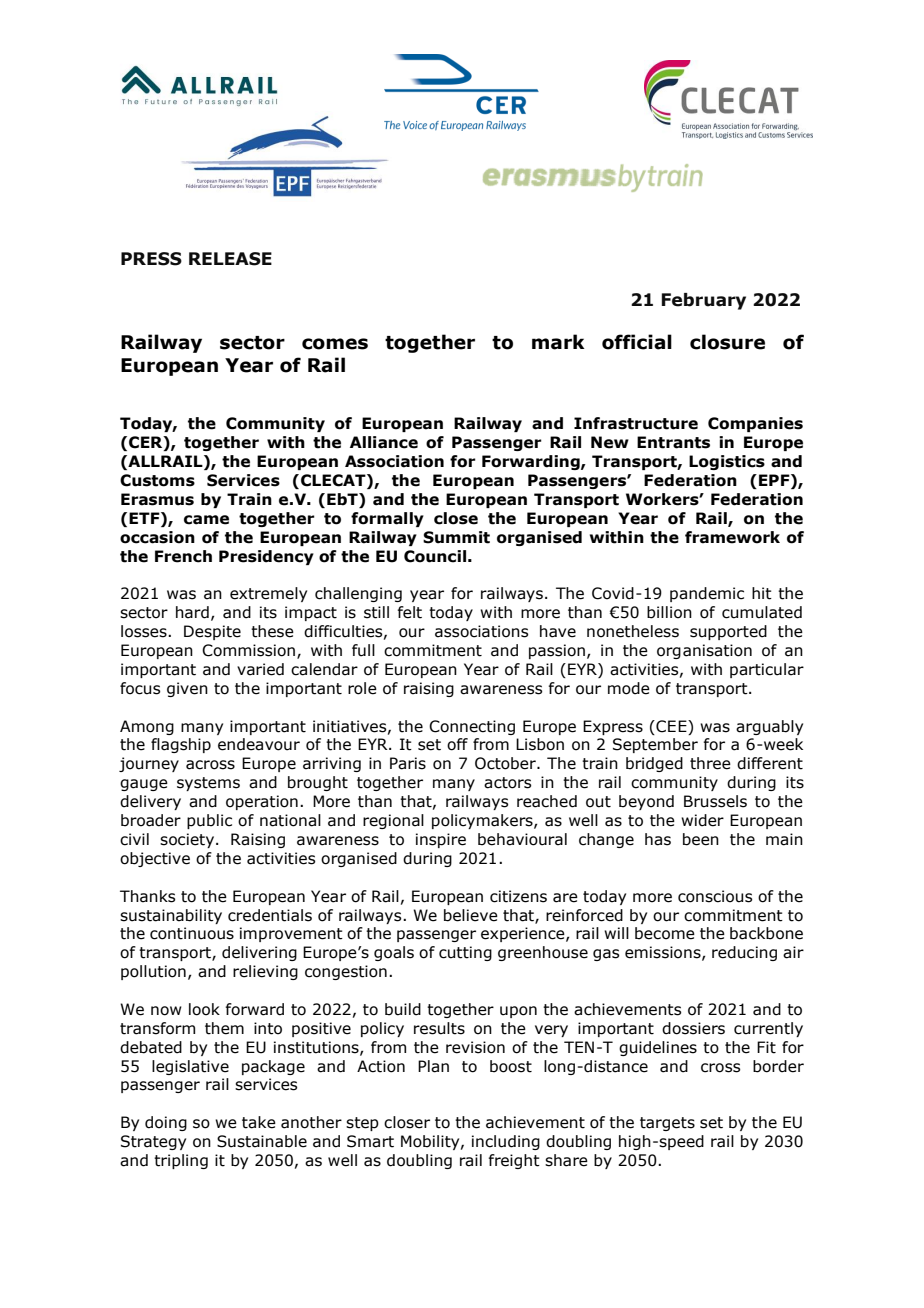 This screenshot has height=1308, width=924. What do you see at coordinates (704, 301) in the screenshot?
I see `February` at bounding box center [704, 301].
